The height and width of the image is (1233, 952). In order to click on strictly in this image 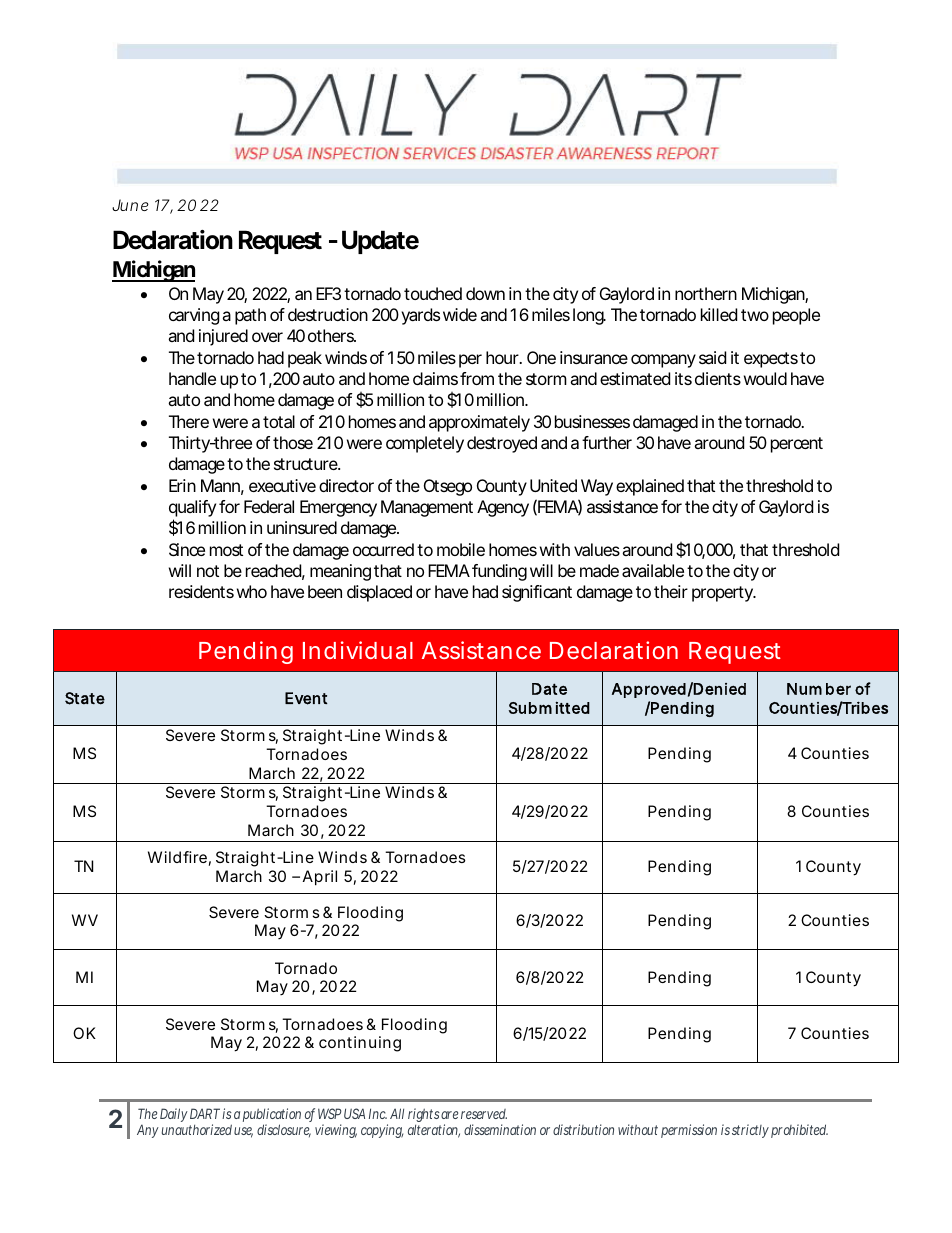, I will do `click(750, 1131)`.
